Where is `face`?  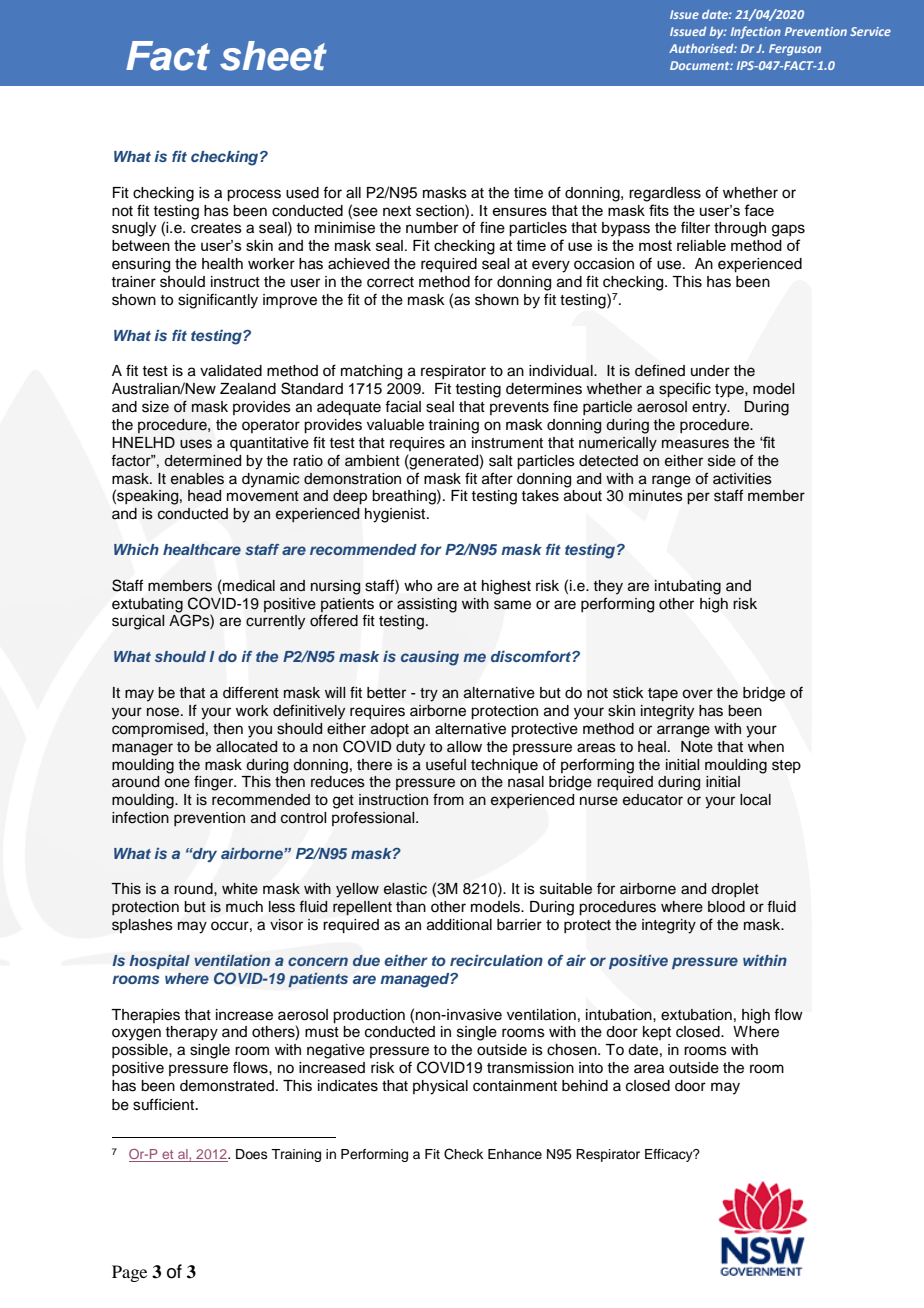
face is located at coordinates (759, 210).
